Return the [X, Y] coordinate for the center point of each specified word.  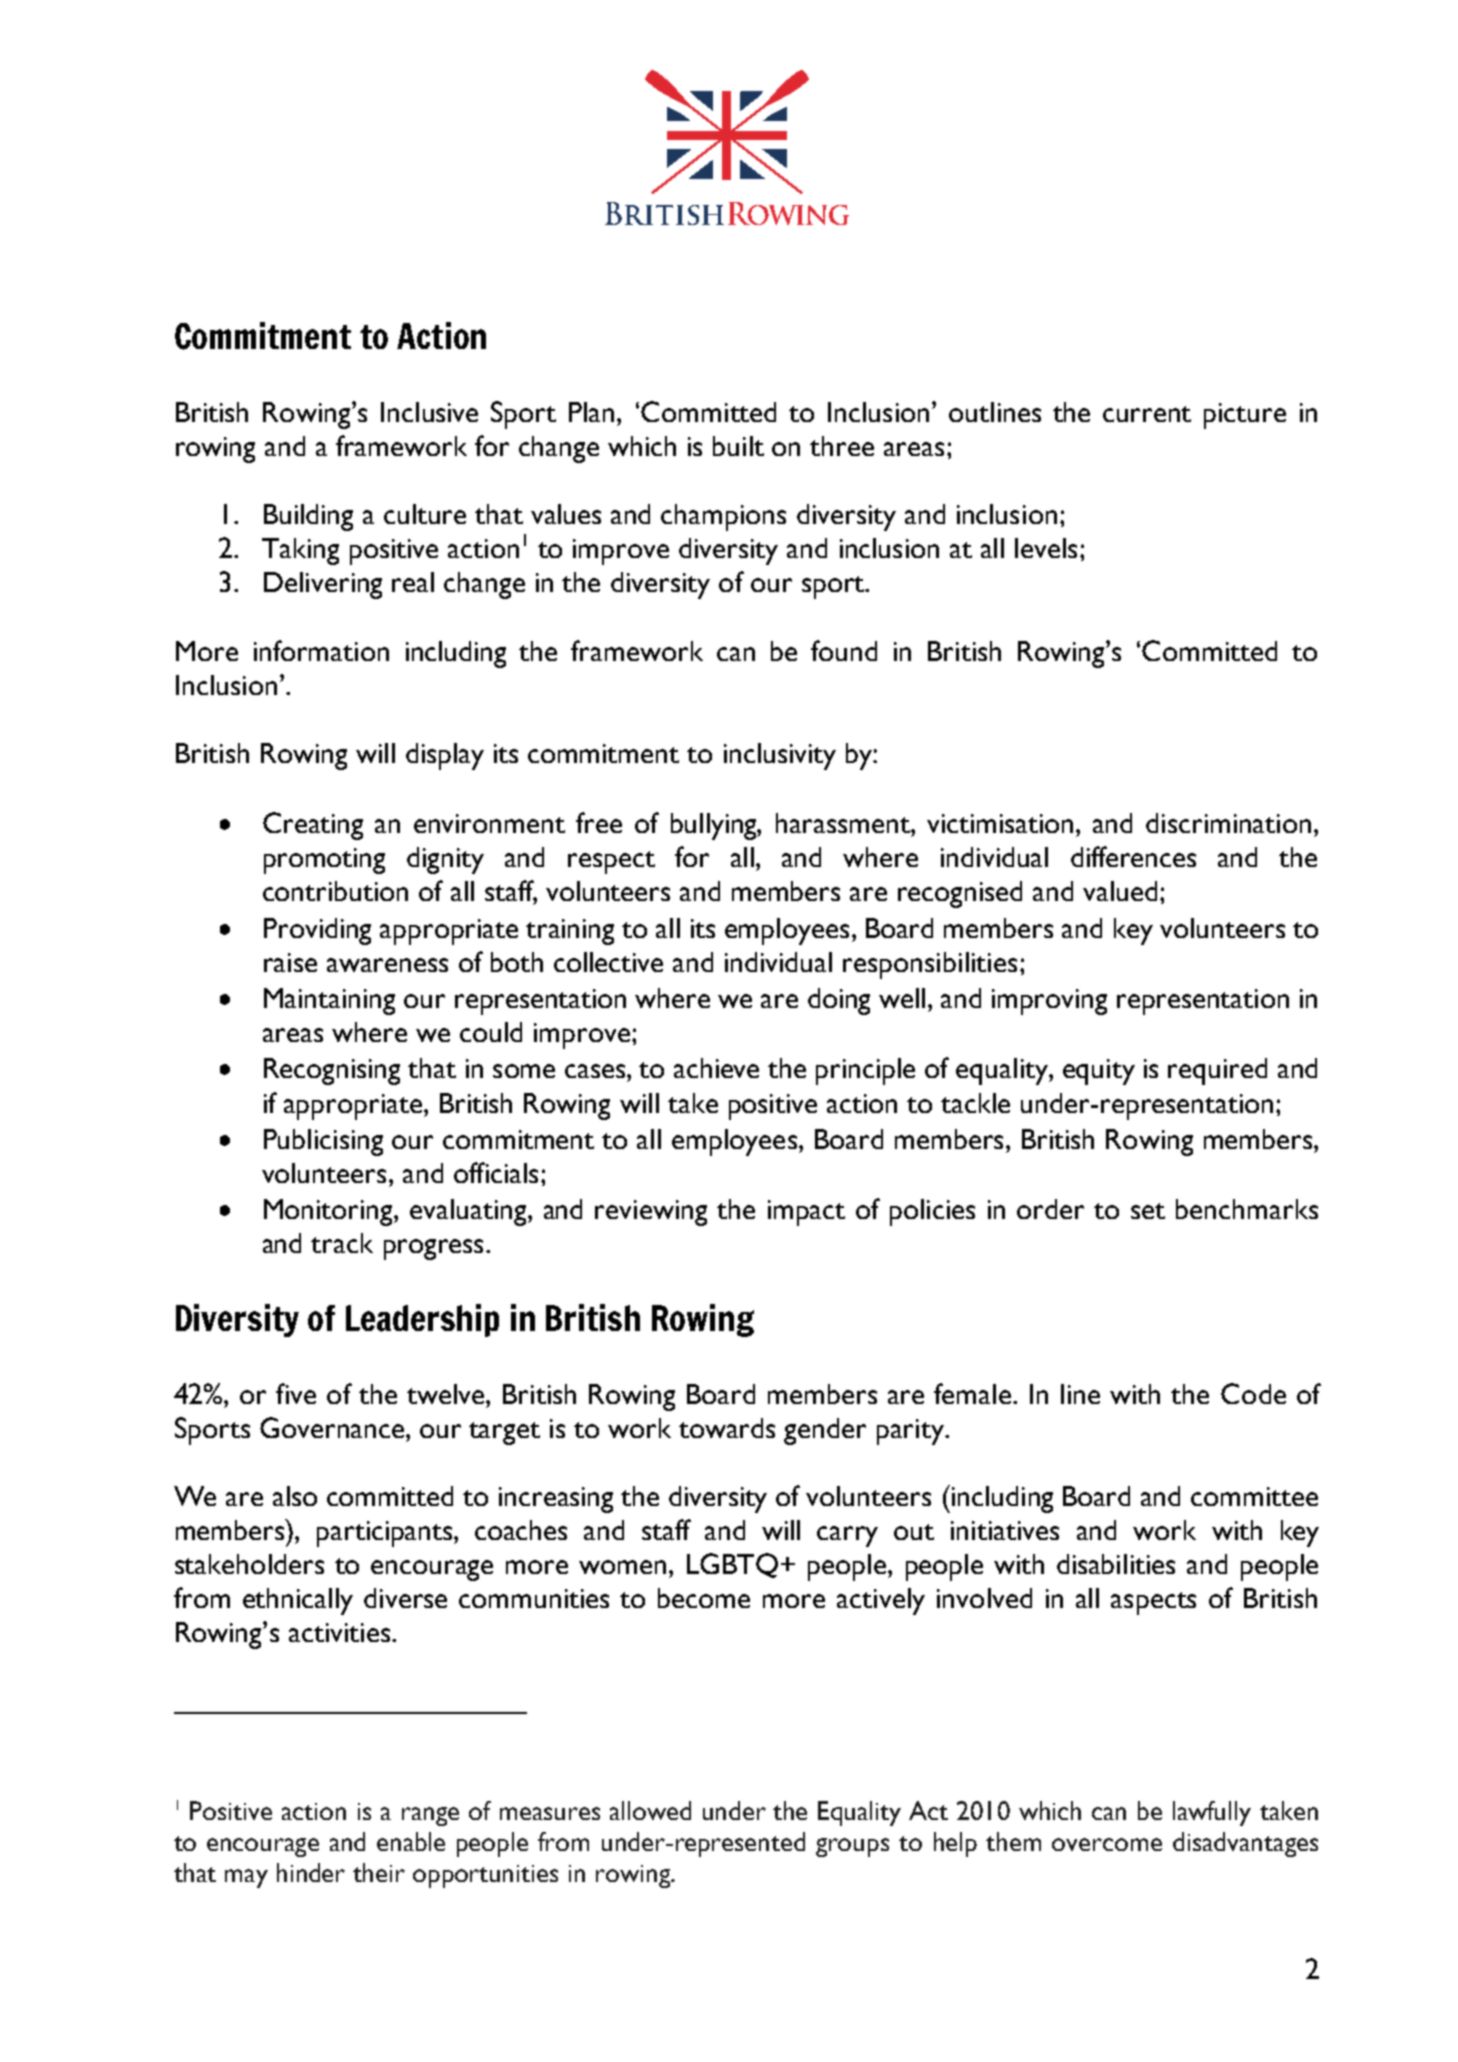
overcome [1107, 1844]
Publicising [323, 1142]
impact [806, 1213]
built [738, 446]
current [1147, 414]
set [1148, 1211]
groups [852, 1847]
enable [411, 1841]
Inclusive [429, 412]
